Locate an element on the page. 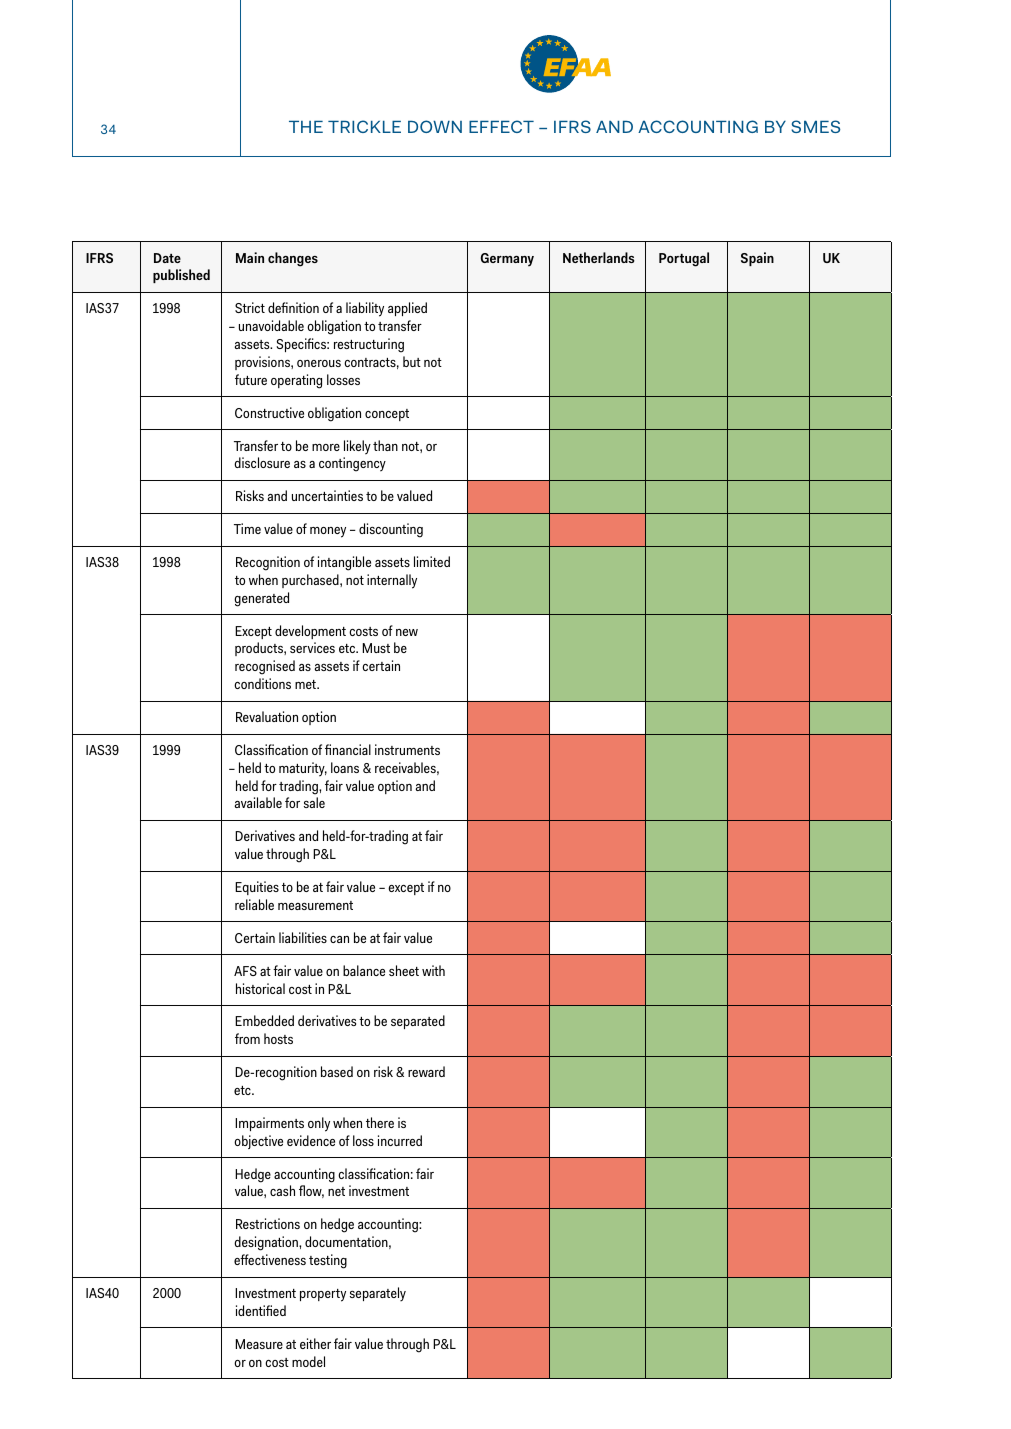 The width and height of the document is (1011, 1429). identified is located at coordinates (261, 1310).
